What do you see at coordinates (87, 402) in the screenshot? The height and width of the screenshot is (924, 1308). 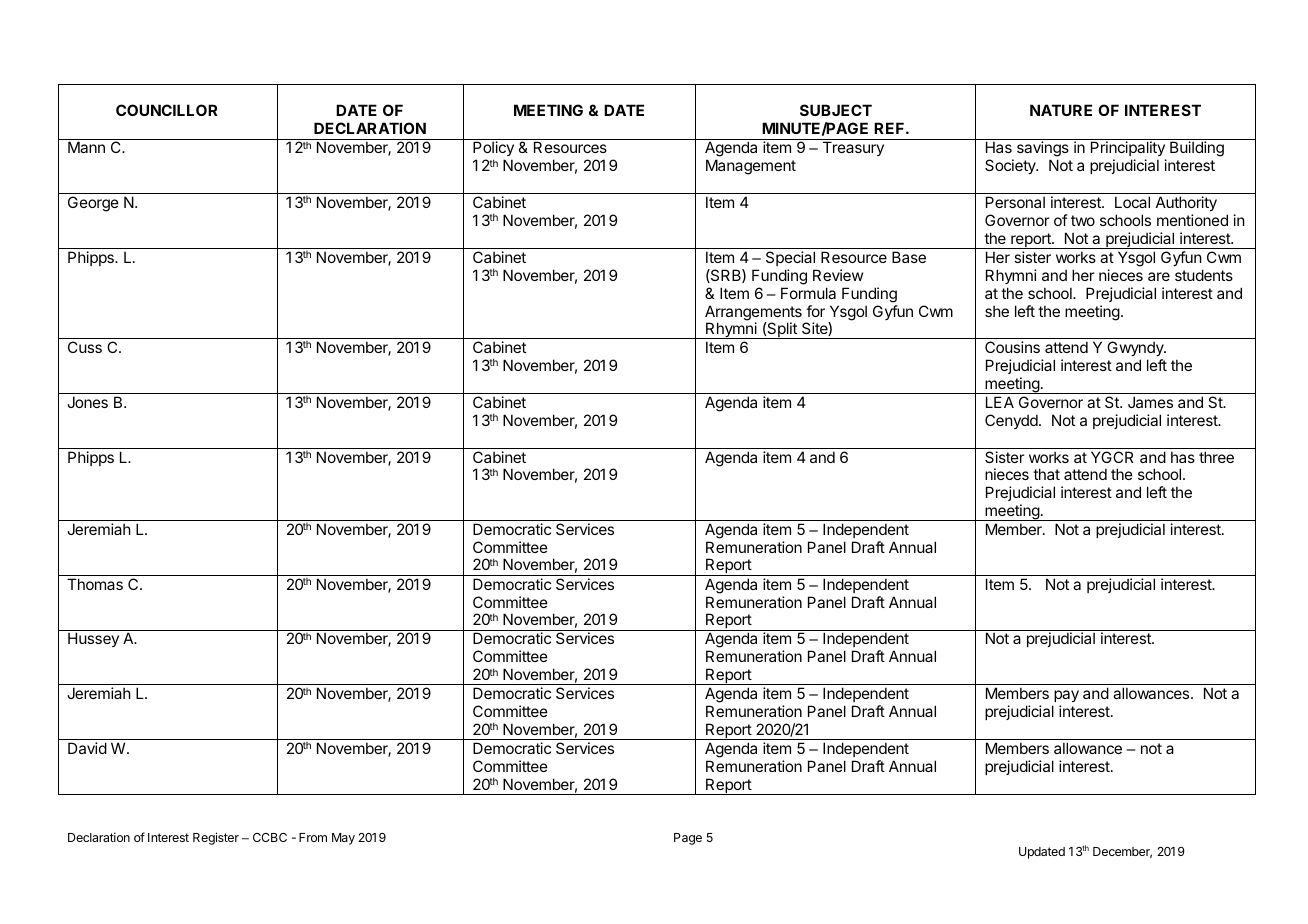 I see `Jones` at bounding box center [87, 402].
